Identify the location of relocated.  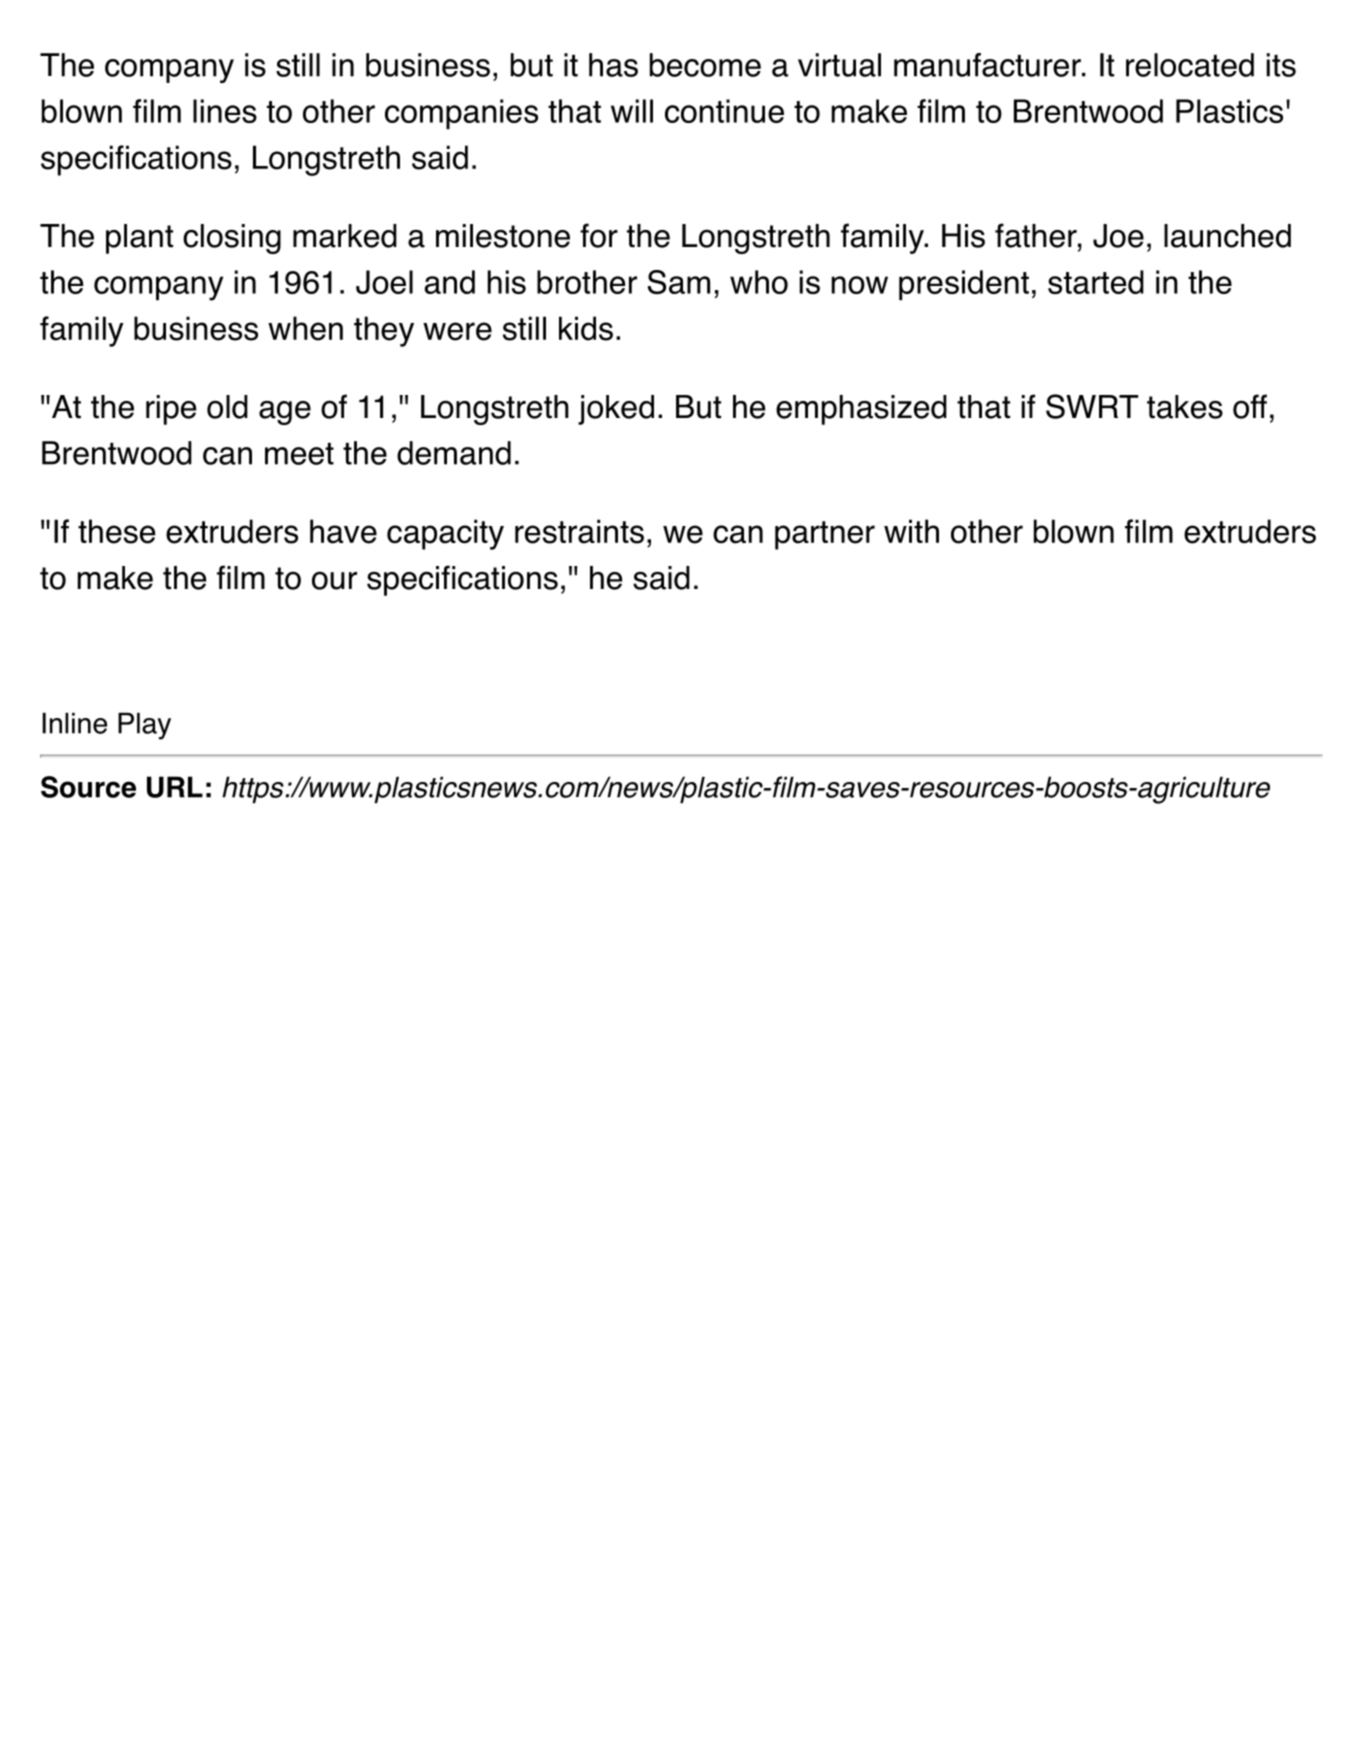
(1190, 65).
